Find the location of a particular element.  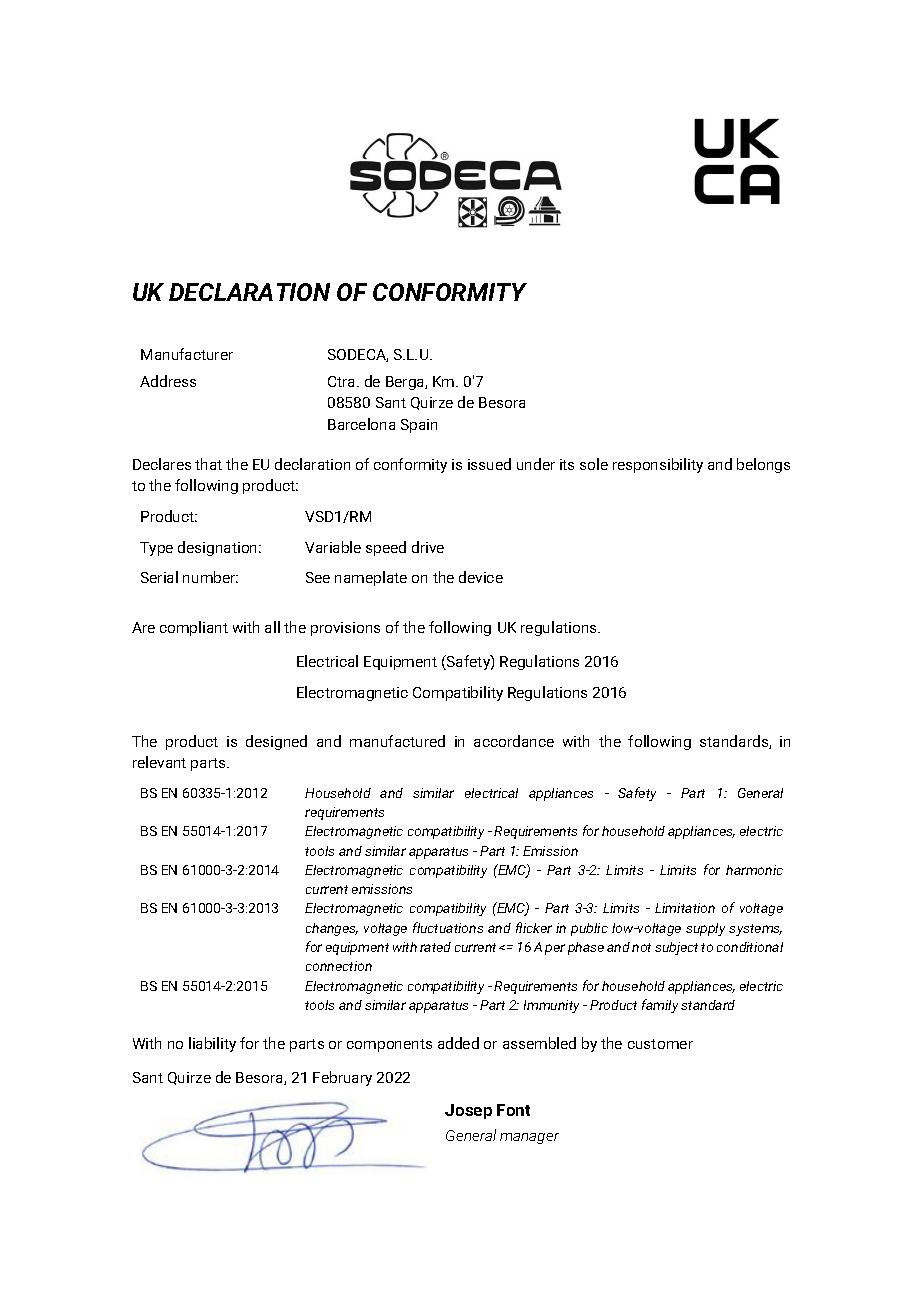

harmonic is located at coordinates (754, 870).
